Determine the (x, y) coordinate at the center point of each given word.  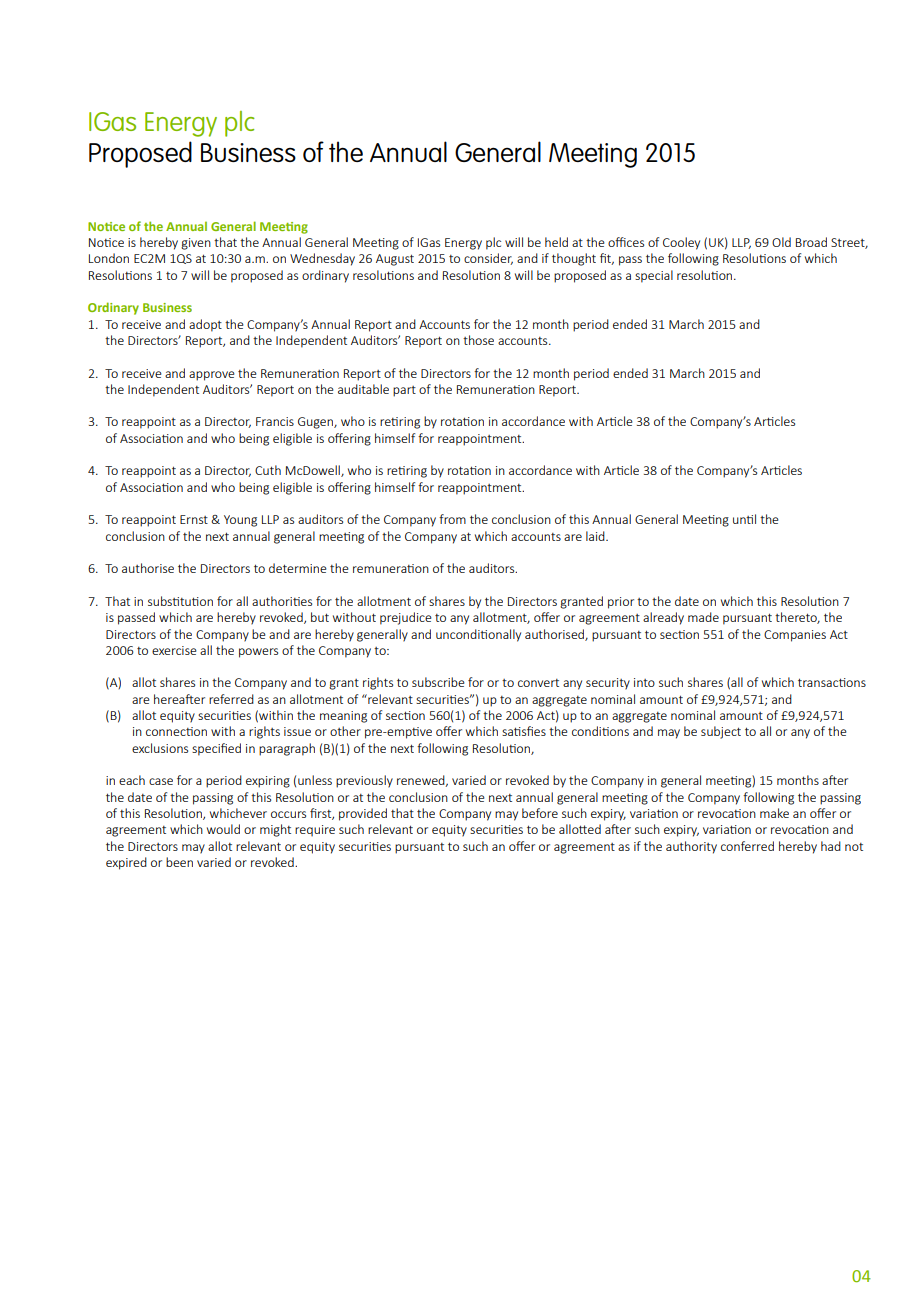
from (452, 519)
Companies (795, 636)
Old (781, 242)
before (540, 813)
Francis (275, 421)
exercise (174, 650)
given (196, 244)
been (179, 862)
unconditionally (478, 635)
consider (488, 259)
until (744, 519)
